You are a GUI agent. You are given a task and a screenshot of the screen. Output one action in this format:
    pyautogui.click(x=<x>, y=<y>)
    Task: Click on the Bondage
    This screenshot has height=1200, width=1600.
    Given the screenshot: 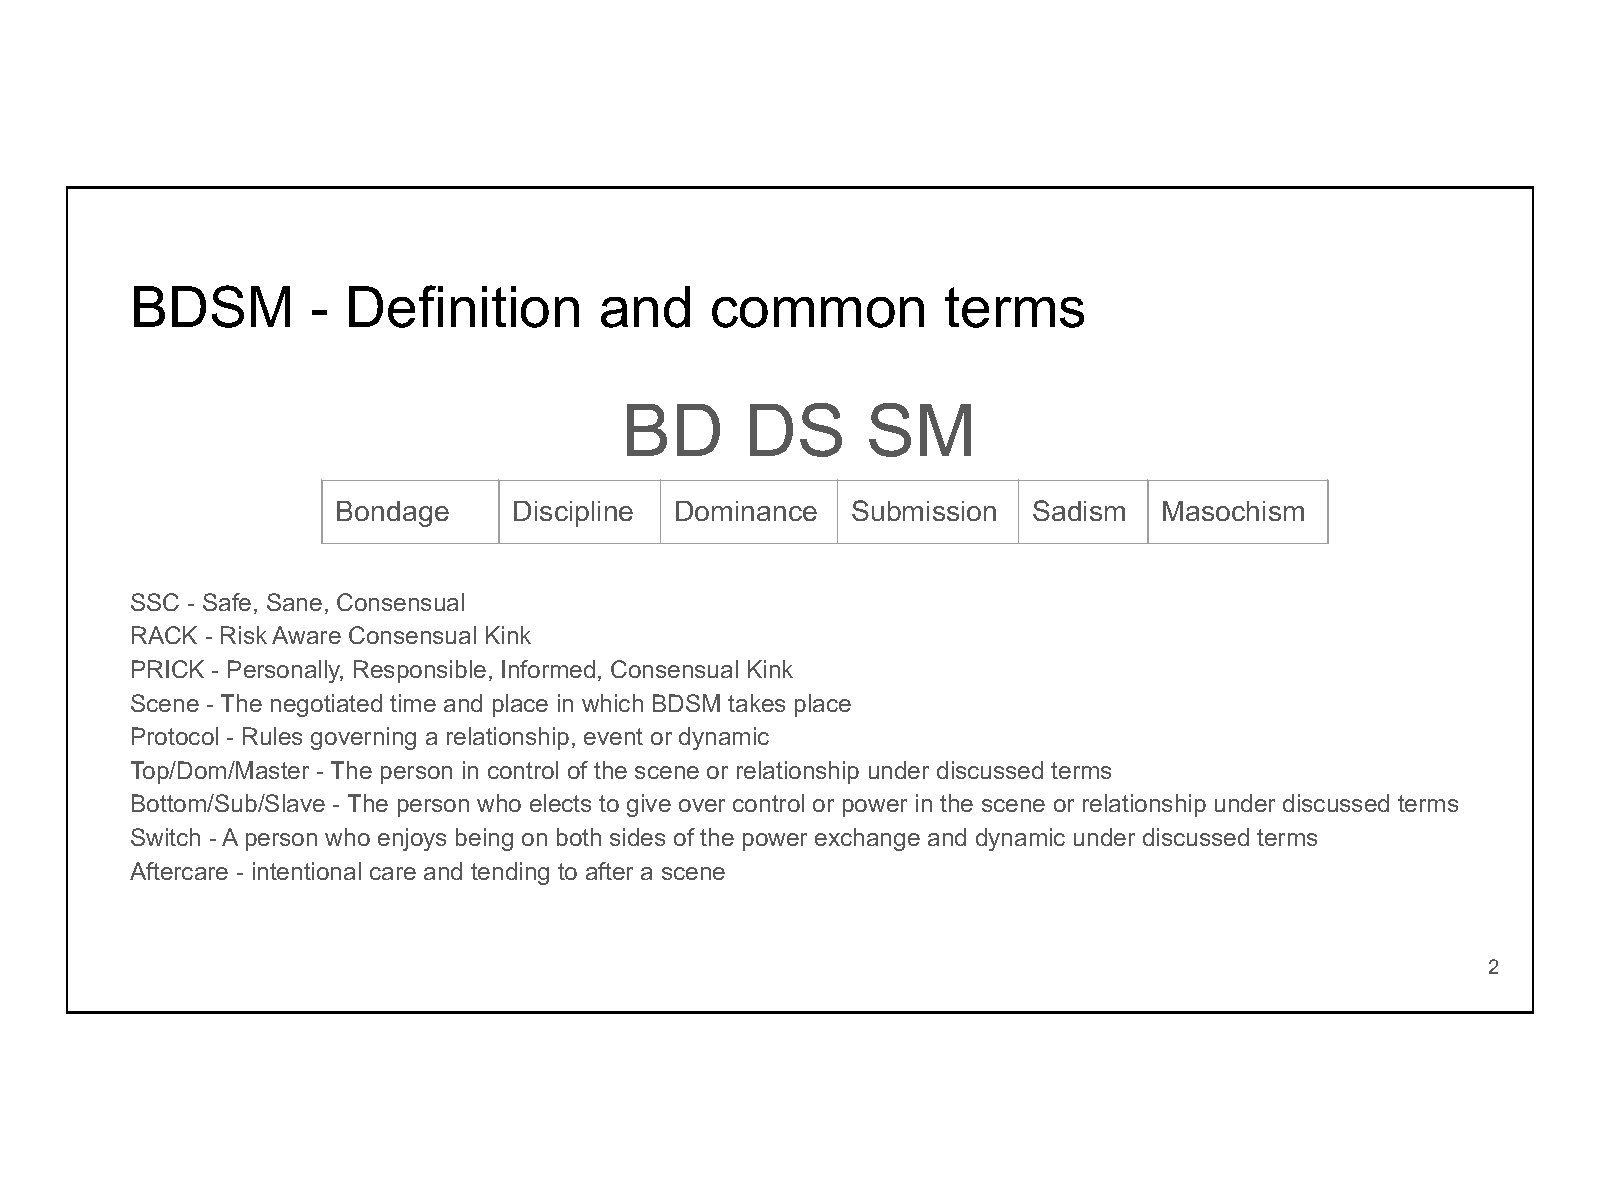 What is the action you would take?
    pyautogui.click(x=393, y=514)
